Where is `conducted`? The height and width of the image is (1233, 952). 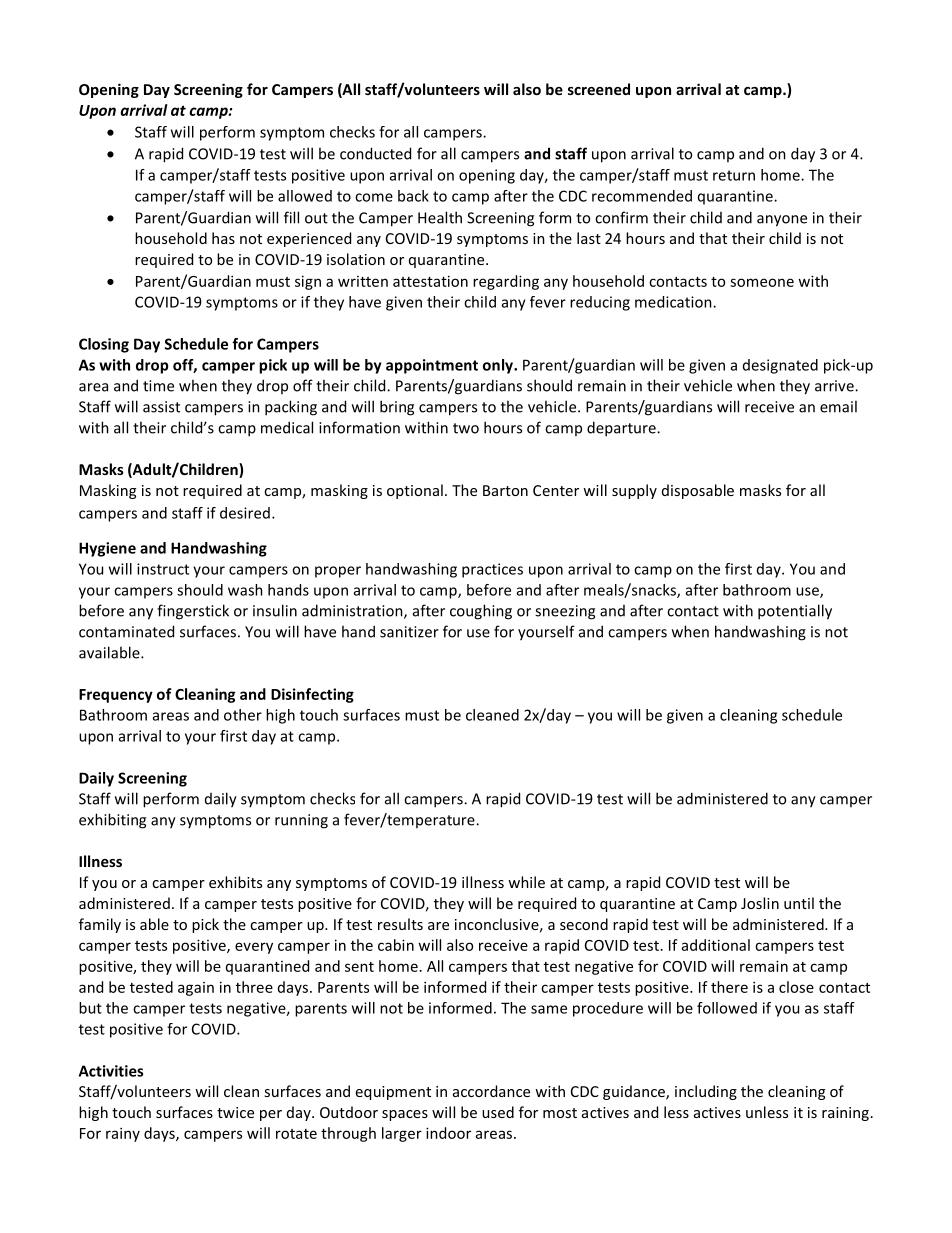 conducted is located at coordinates (375, 153).
